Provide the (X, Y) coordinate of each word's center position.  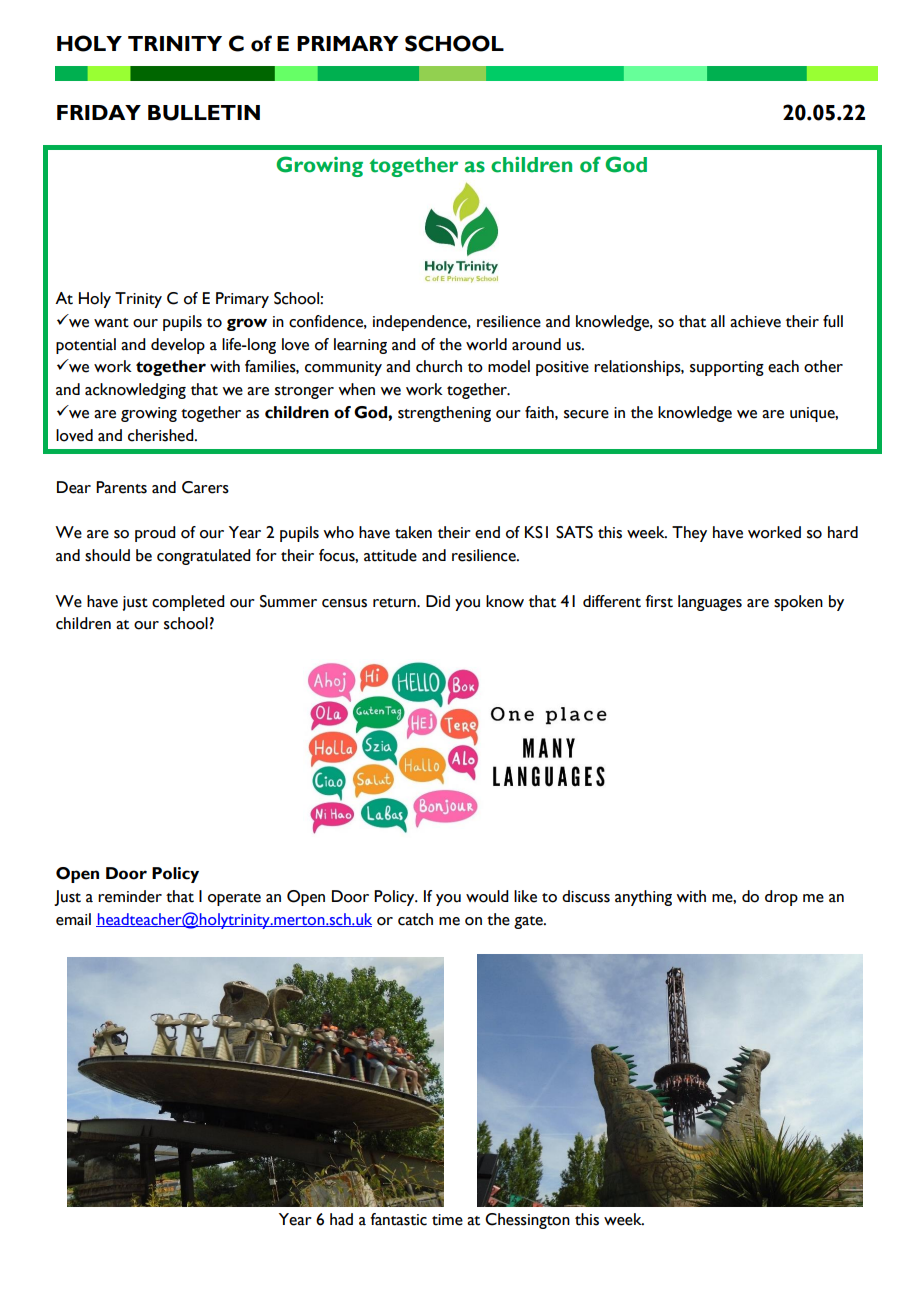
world (486, 344)
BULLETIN (204, 113)
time (447, 1220)
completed (188, 603)
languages (710, 603)
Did (438, 601)
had (341, 1219)
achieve (755, 321)
